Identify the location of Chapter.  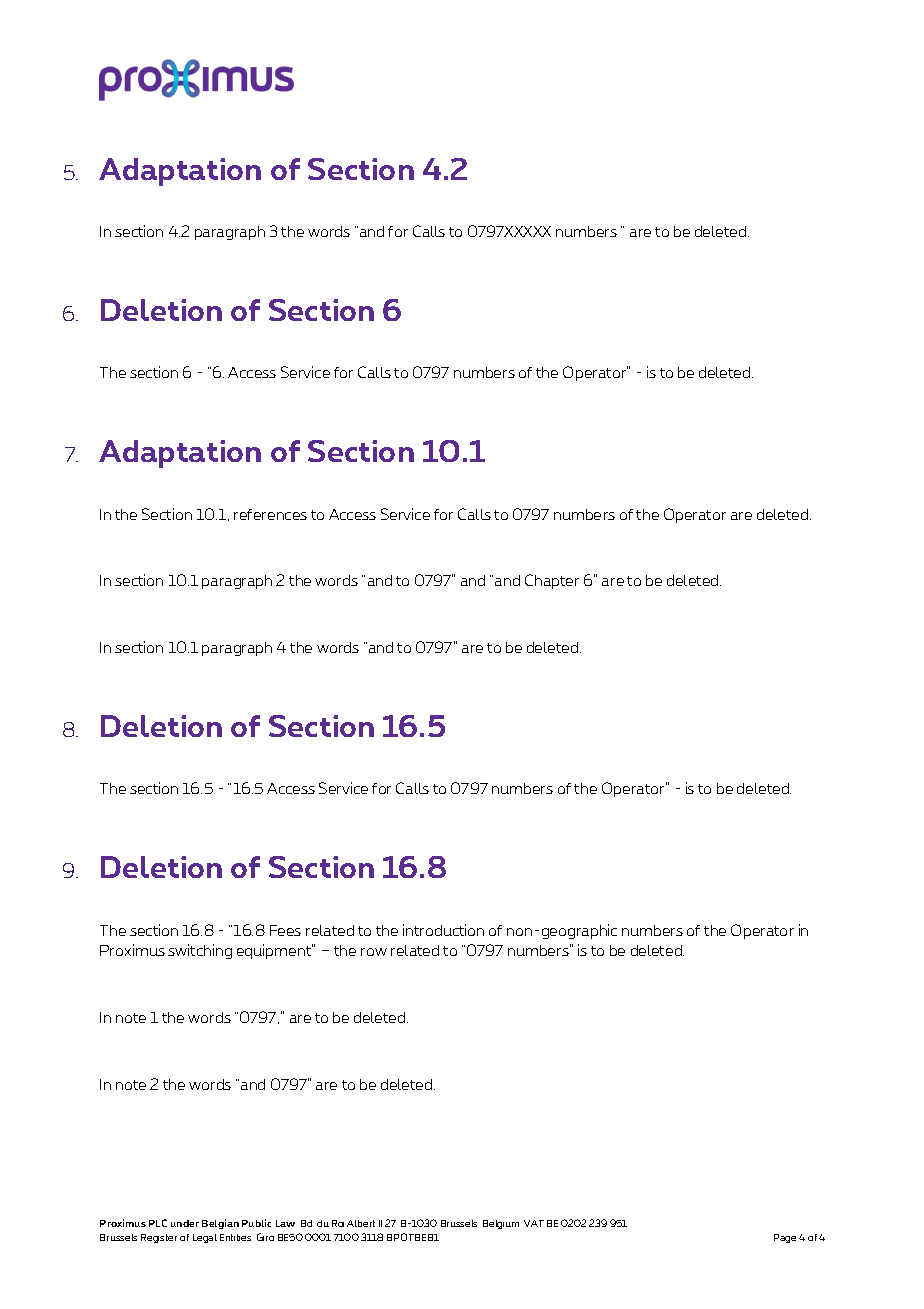
(552, 581).
